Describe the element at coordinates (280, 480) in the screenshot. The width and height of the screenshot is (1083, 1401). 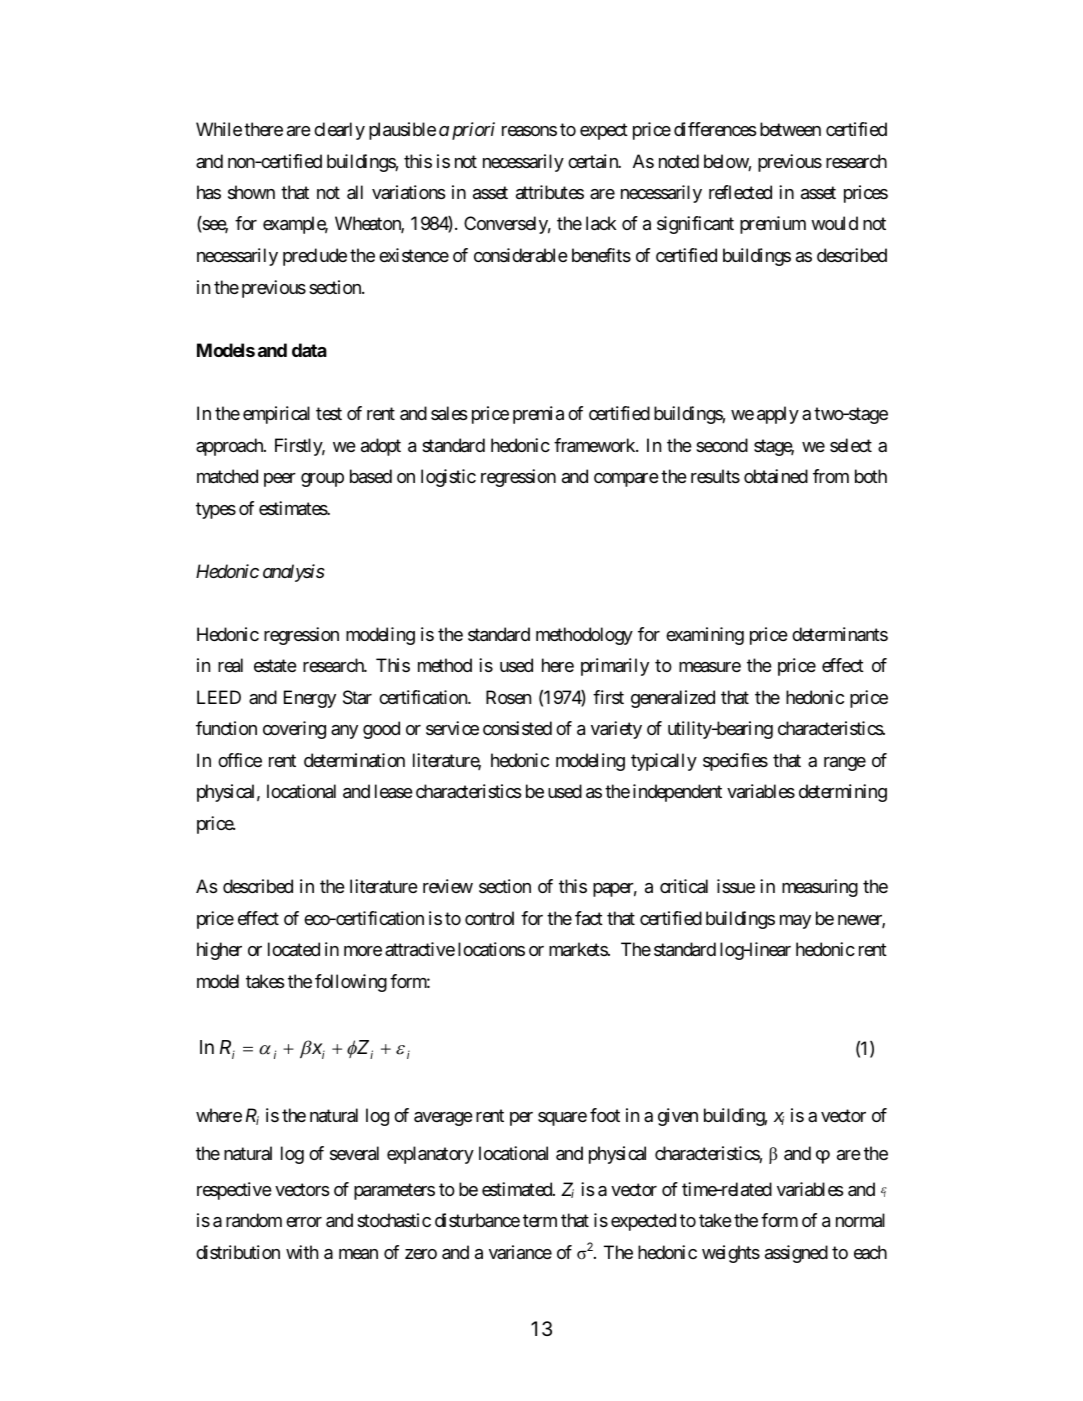
I see `peer` at that location.
